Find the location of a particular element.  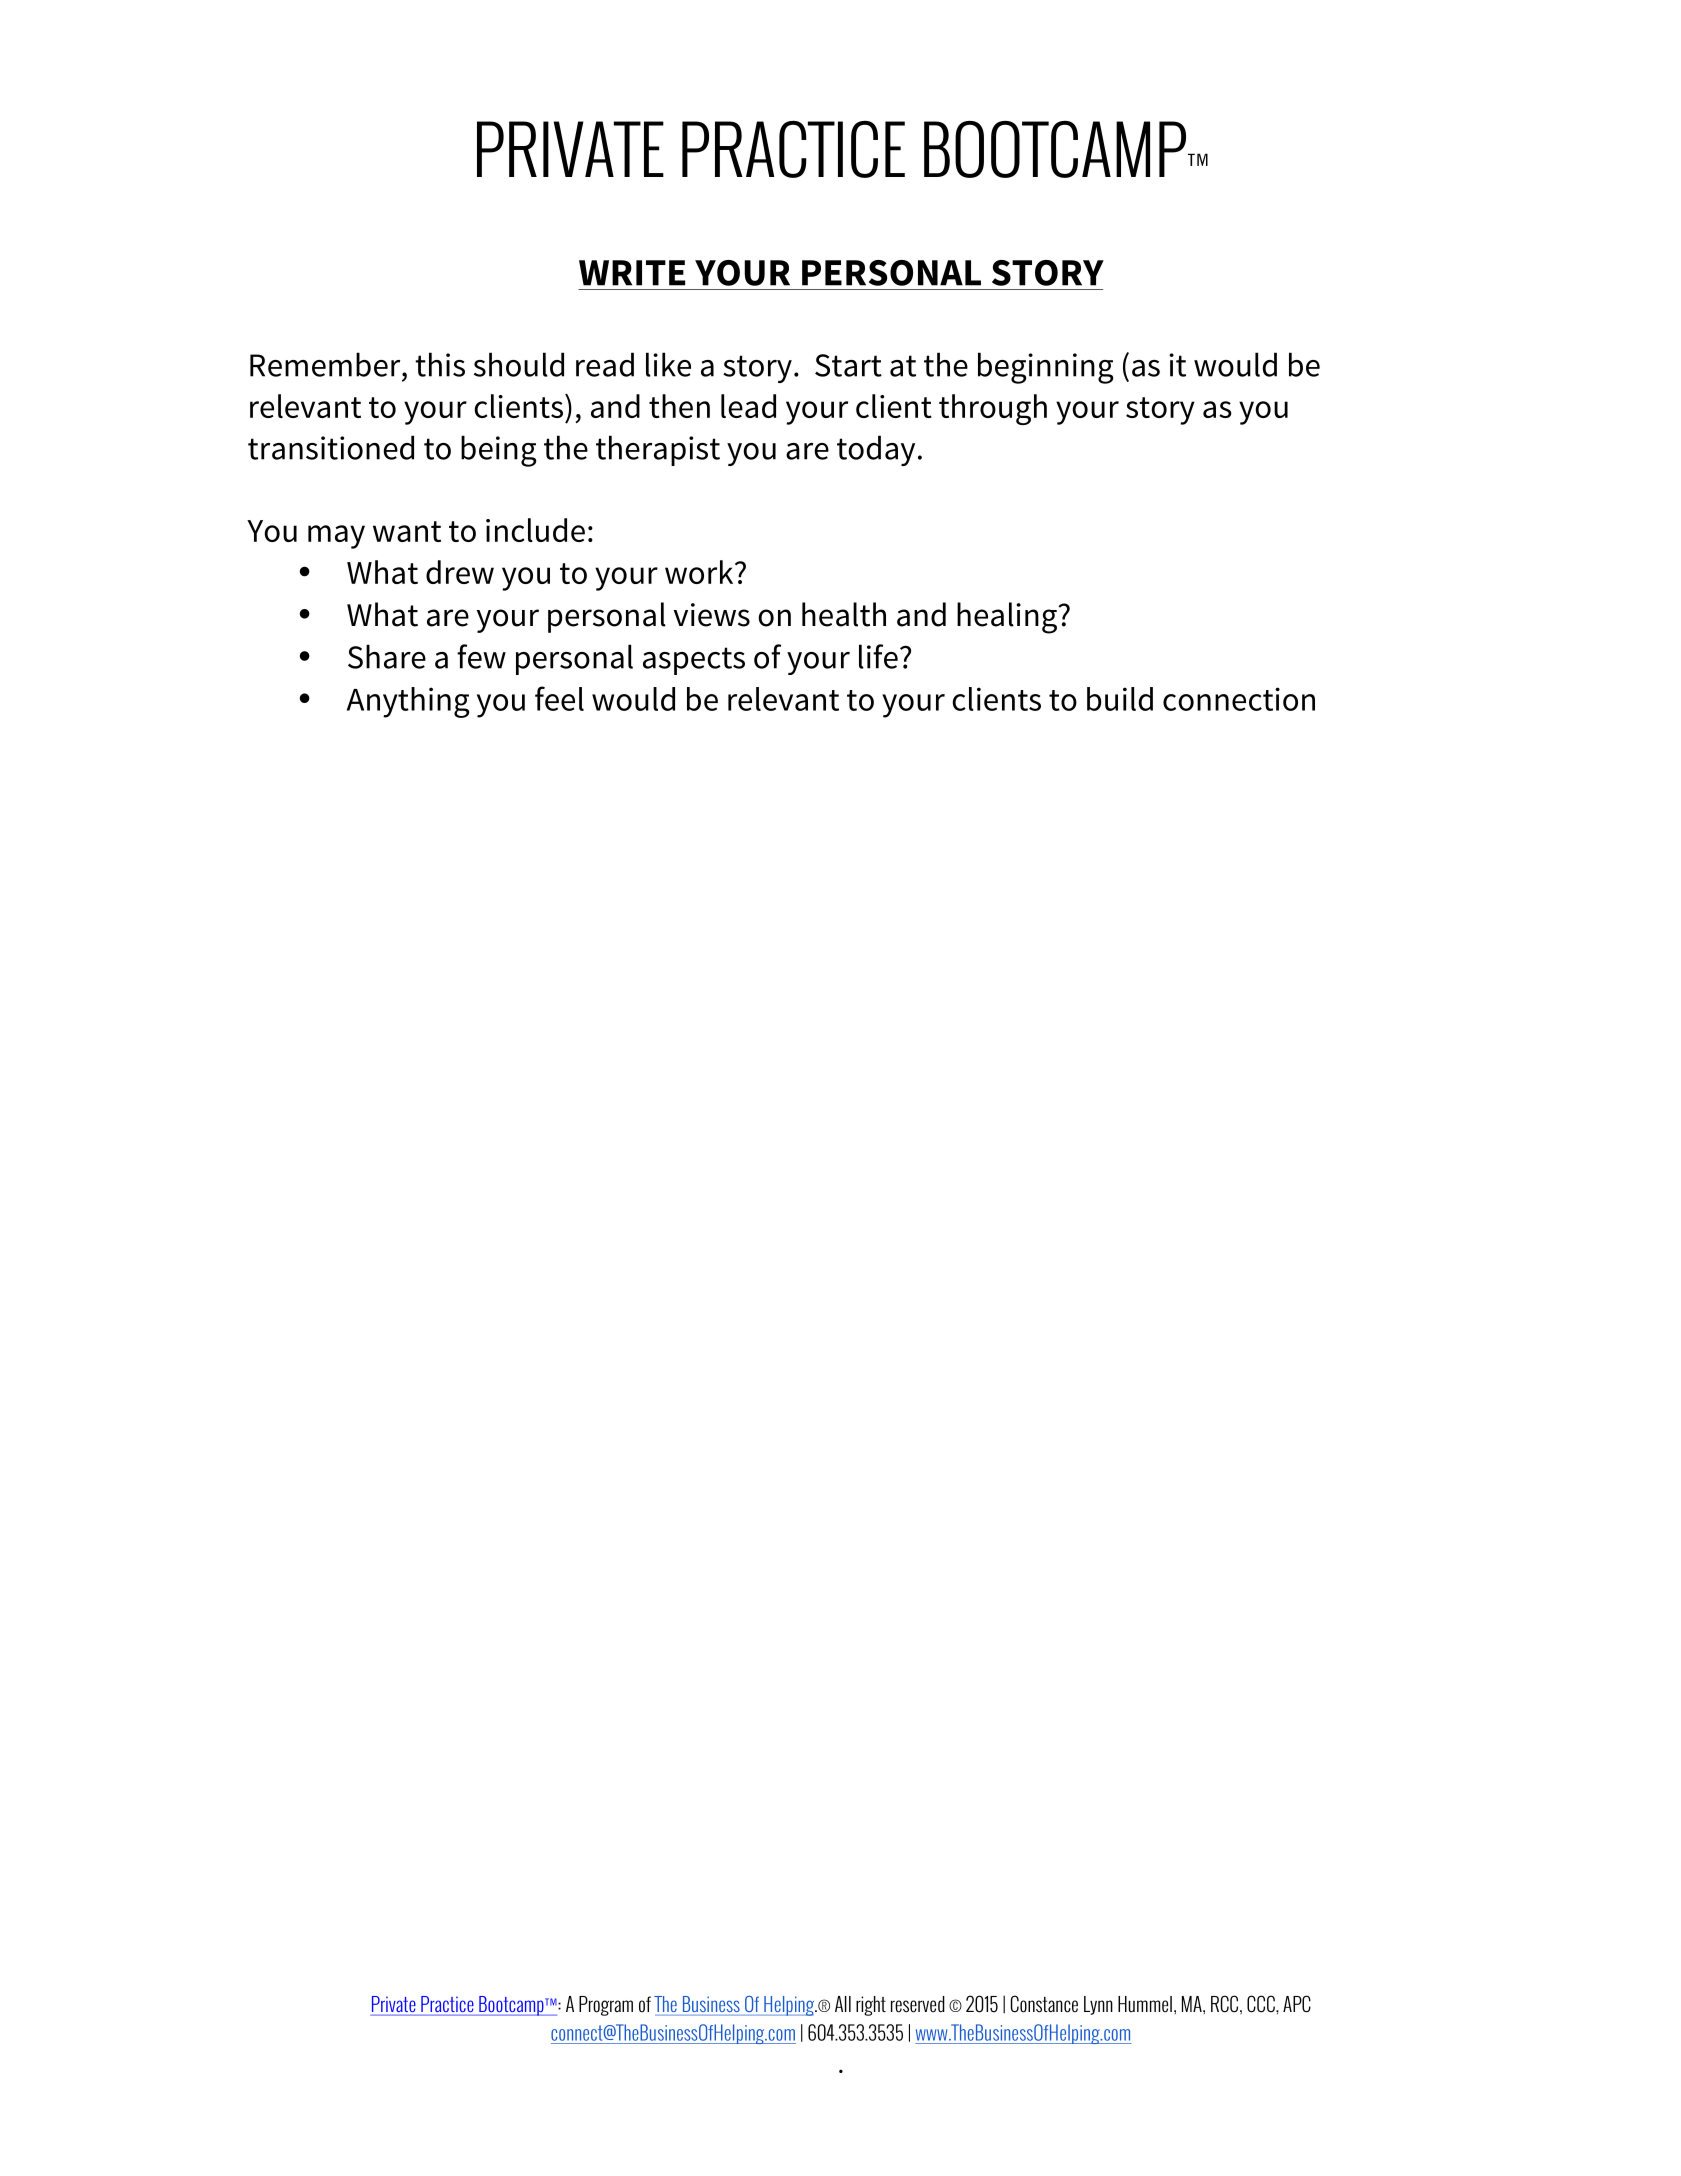

Start is located at coordinates (848, 365).
